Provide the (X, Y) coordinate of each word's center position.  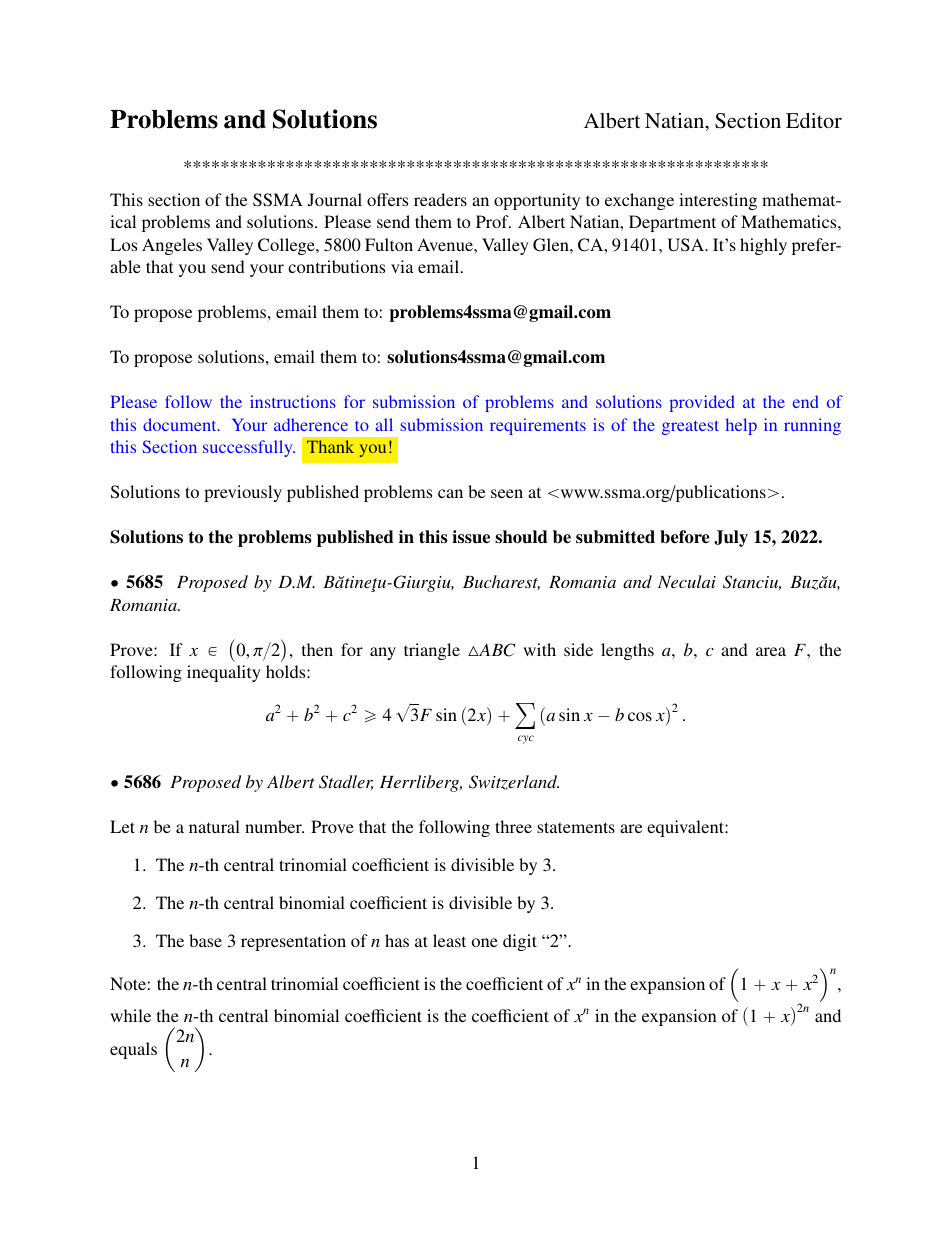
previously (243, 493)
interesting (718, 201)
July (731, 538)
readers (440, 199)
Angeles (172, 246)
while (130, 1015)
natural (214, 826)
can (450, 493)
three (513, 826)
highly (763, 246)
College (287, 246)
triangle (432, 651)
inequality (224, 673)
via (402, 266)
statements (576, 827)
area (771, 651)
